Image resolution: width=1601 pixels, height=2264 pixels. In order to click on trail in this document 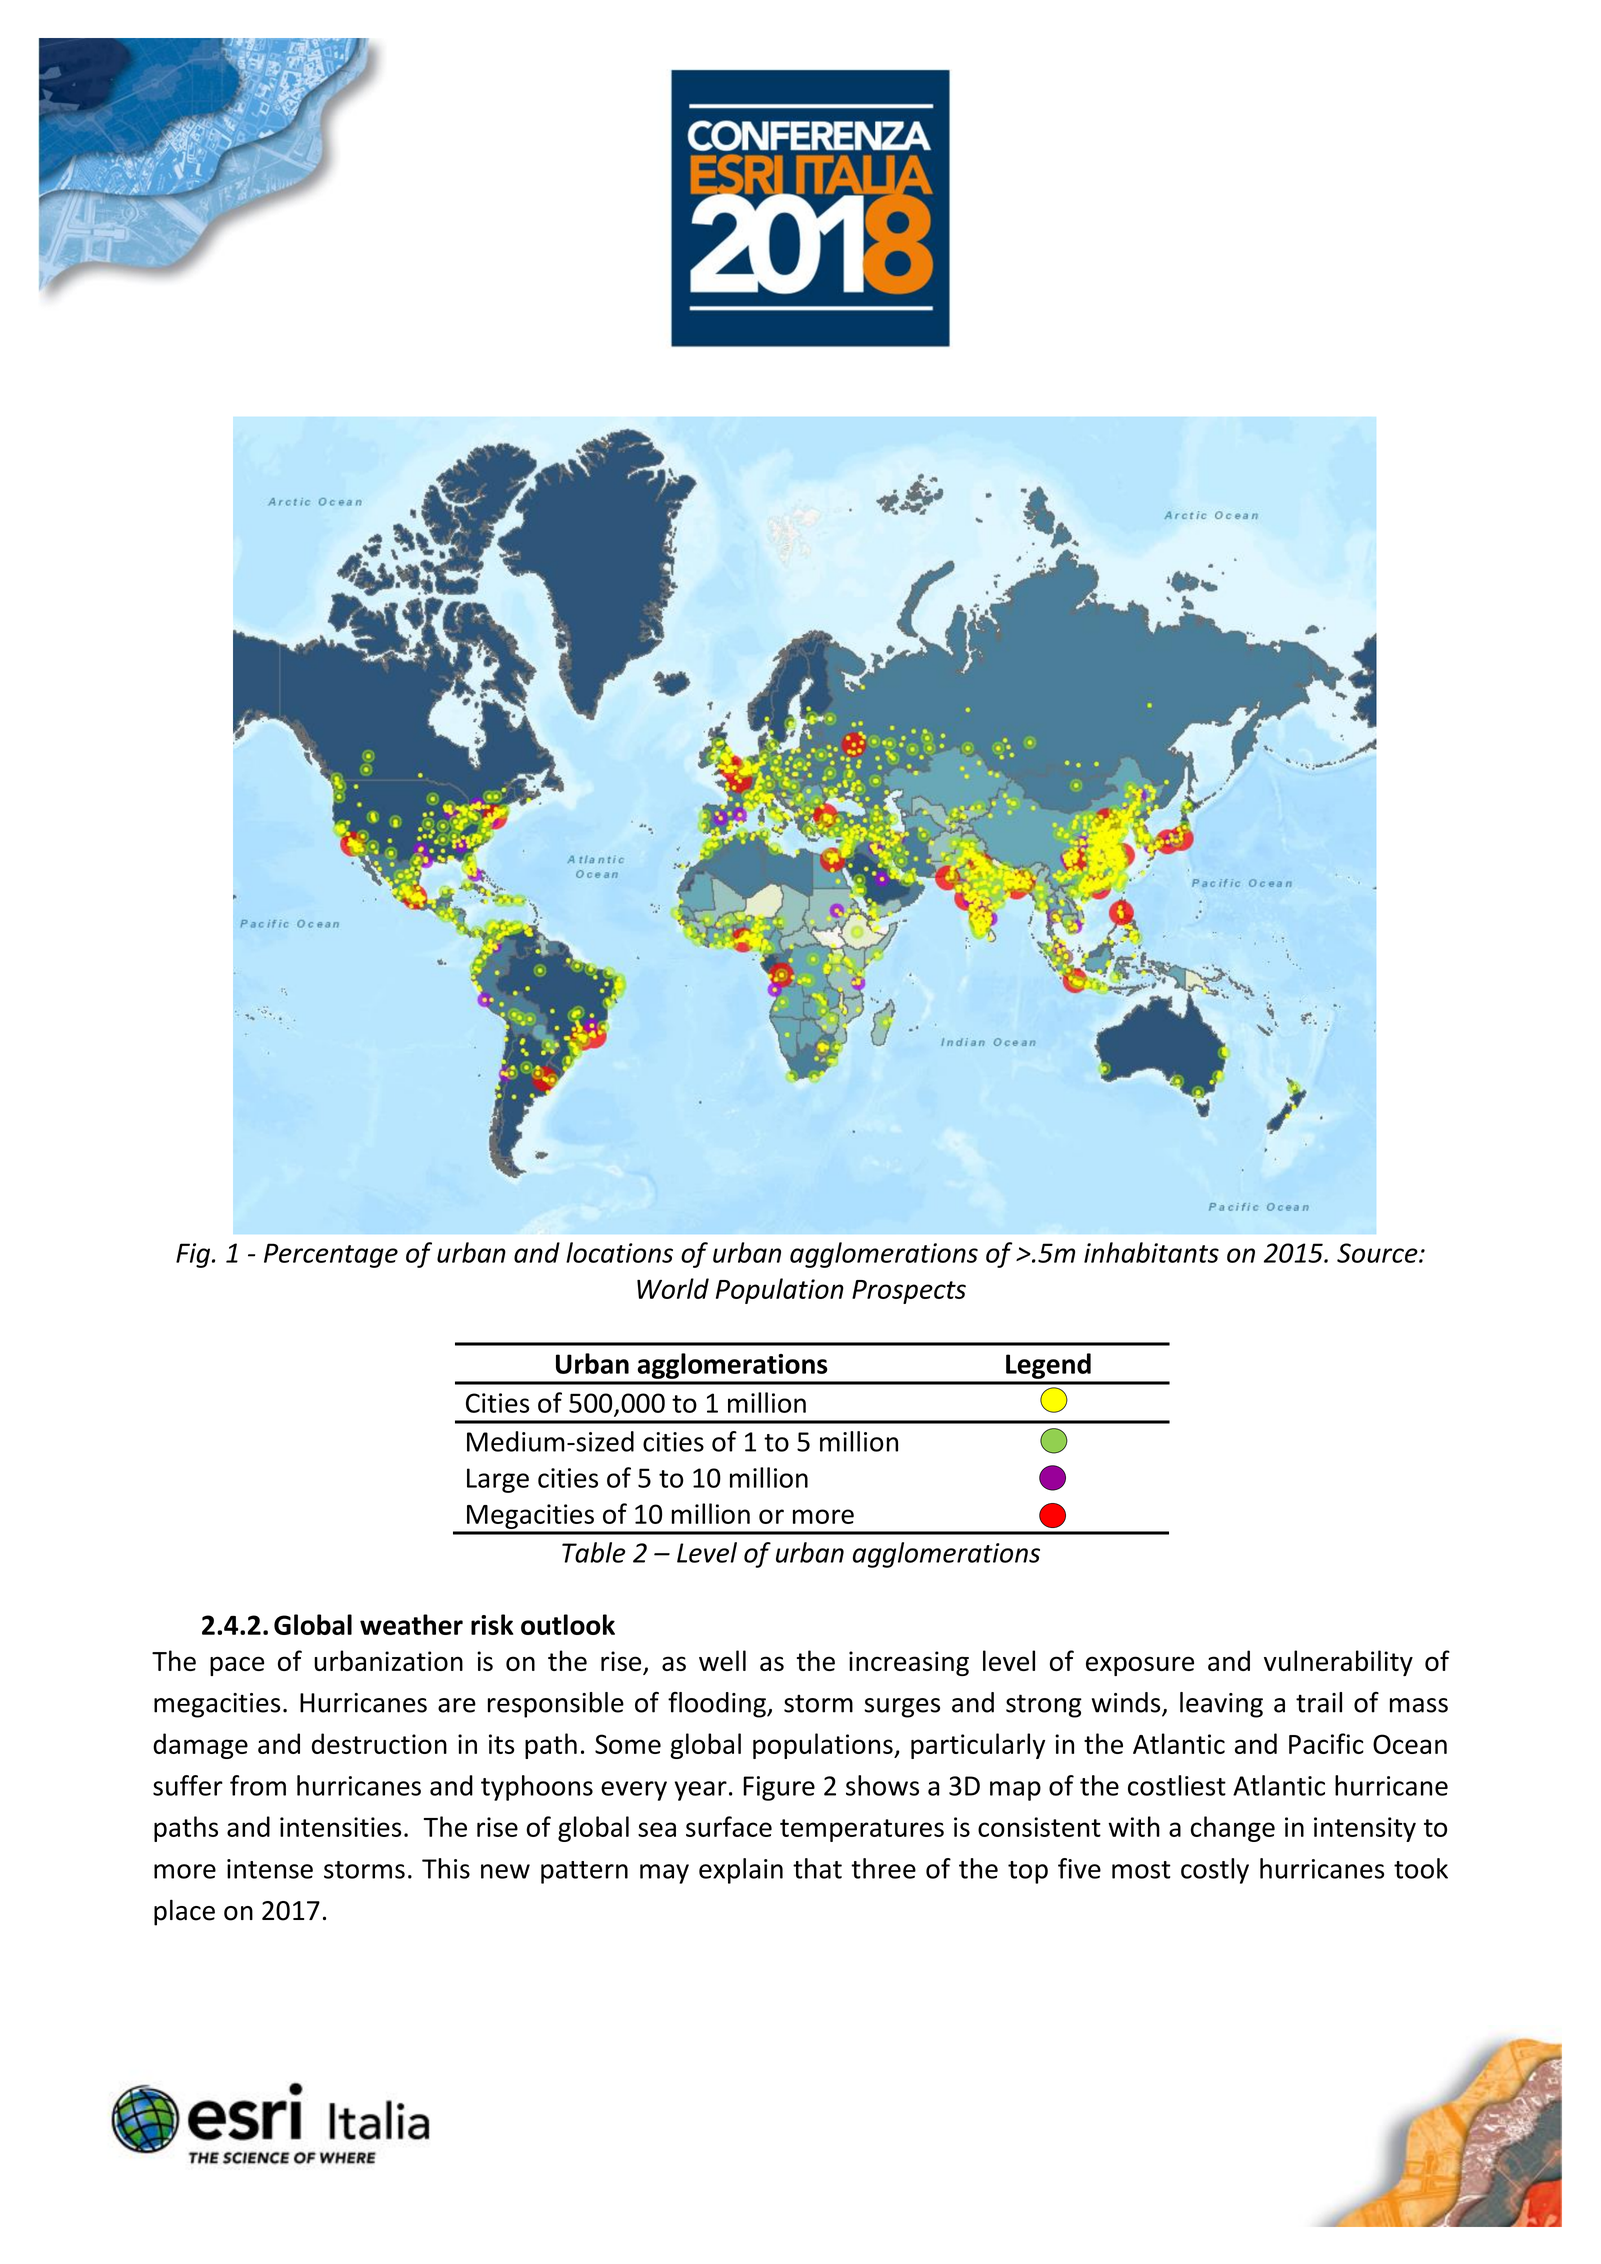, I will do `click(1319, 1702)`.
